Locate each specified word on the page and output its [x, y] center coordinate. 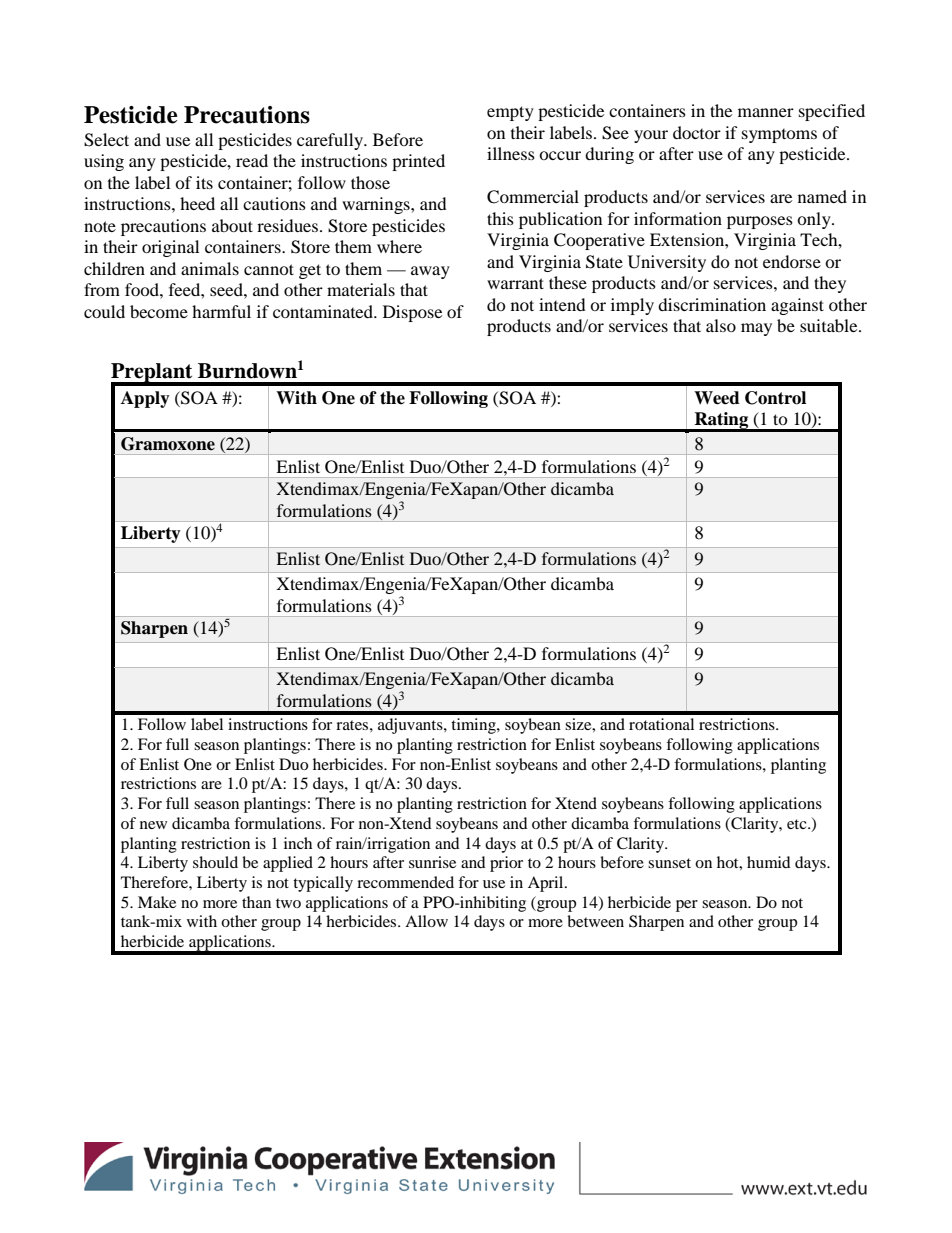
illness [511, 153]
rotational [661, 724]
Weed [717, 398]
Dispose [412, 313]
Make [157, 902]
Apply [145, 399]
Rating [721, 421]
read [252, 160]
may [756, 329]
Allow [426, 921]
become [159, 311]
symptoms [779, 136]
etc [798, 824]
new [153, 825]
